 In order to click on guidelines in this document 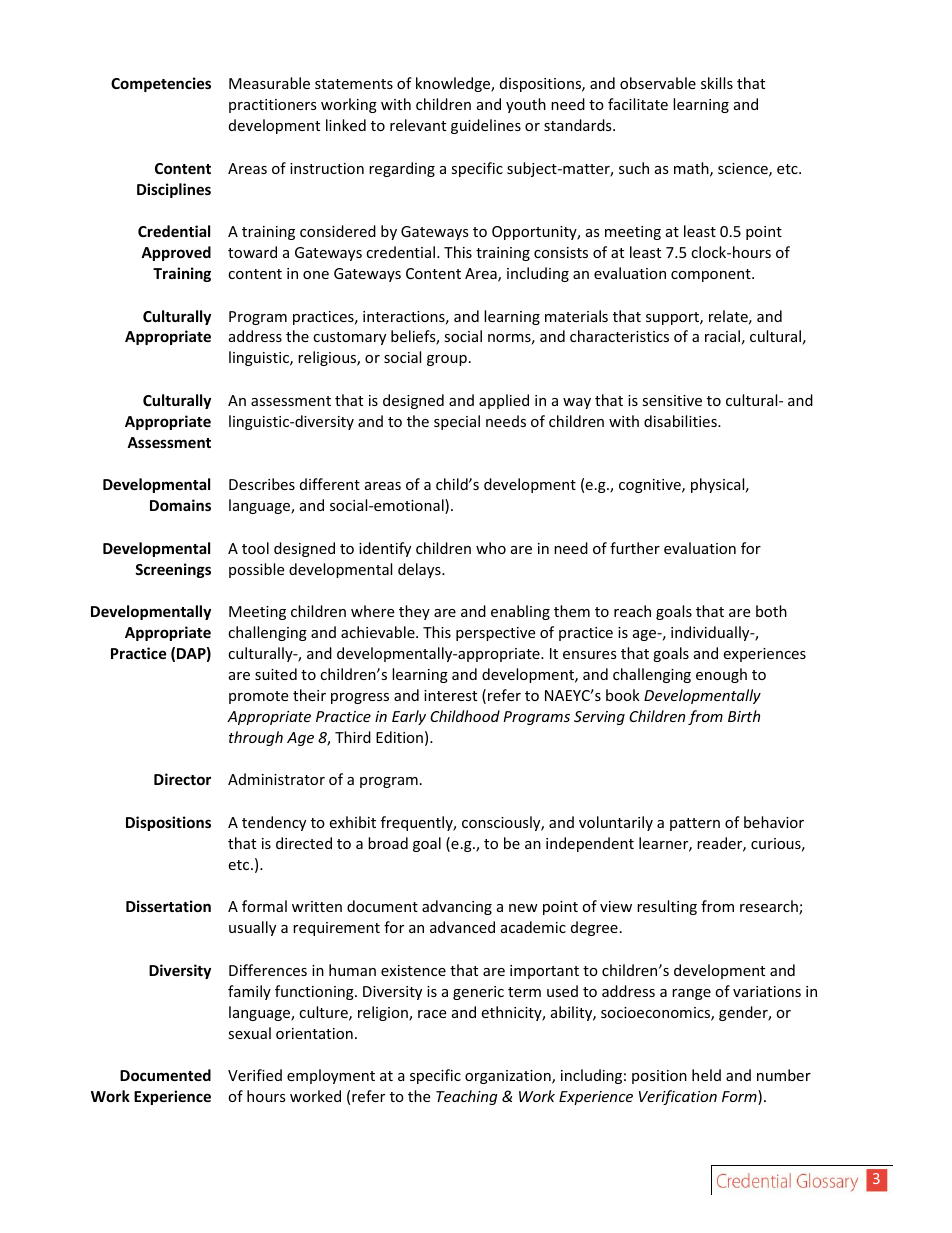, I will do `click(486, 126)`.
